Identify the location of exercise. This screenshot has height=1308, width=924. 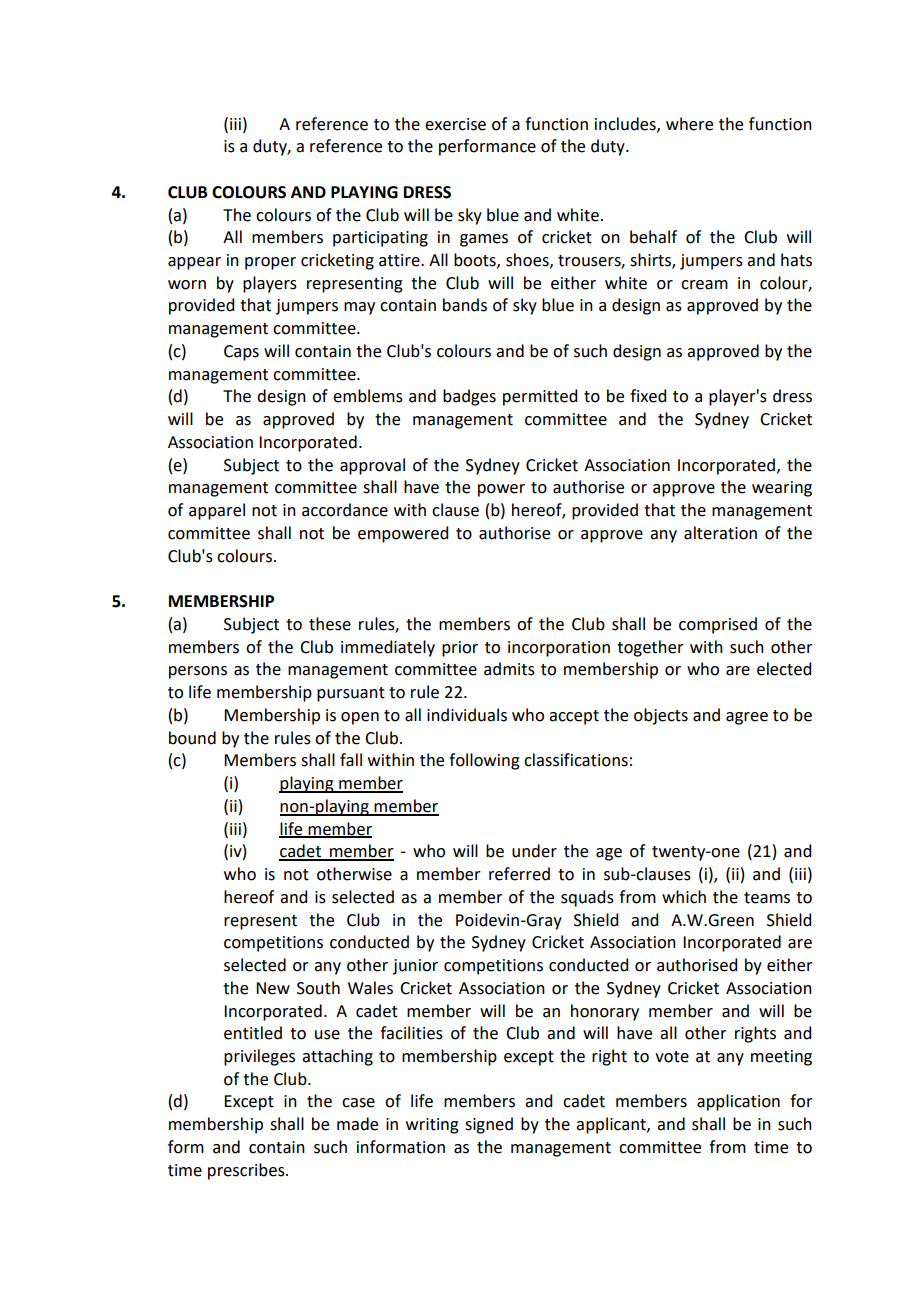
(455, 124).
